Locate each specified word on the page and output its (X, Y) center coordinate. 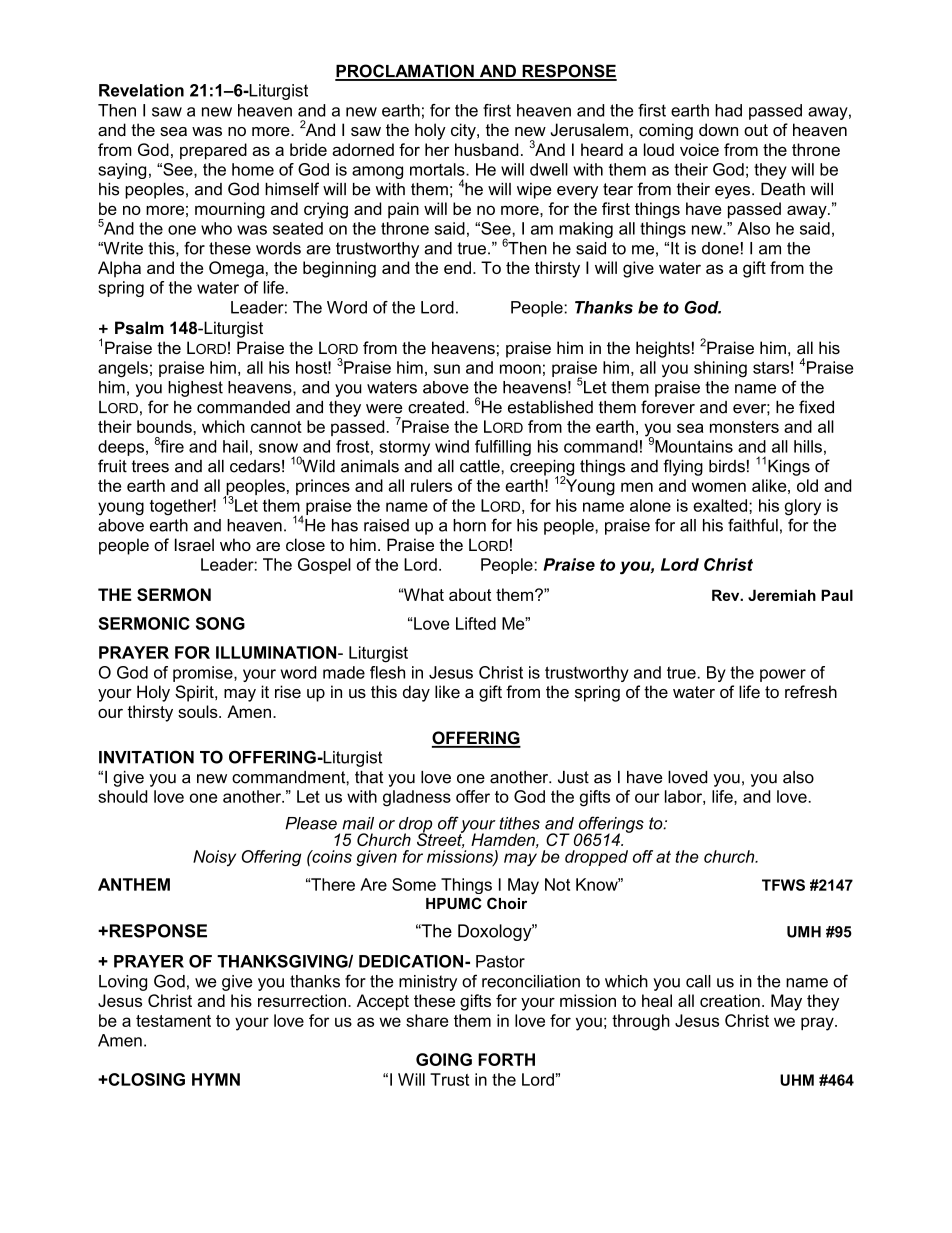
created (437, 407)
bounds (165, 426)
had (728, 110)
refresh (811, 691)
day (416, 693)
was (207, 131)
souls (199, 711)
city (464, 131)
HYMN (216, 1079)
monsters (744, 427)
